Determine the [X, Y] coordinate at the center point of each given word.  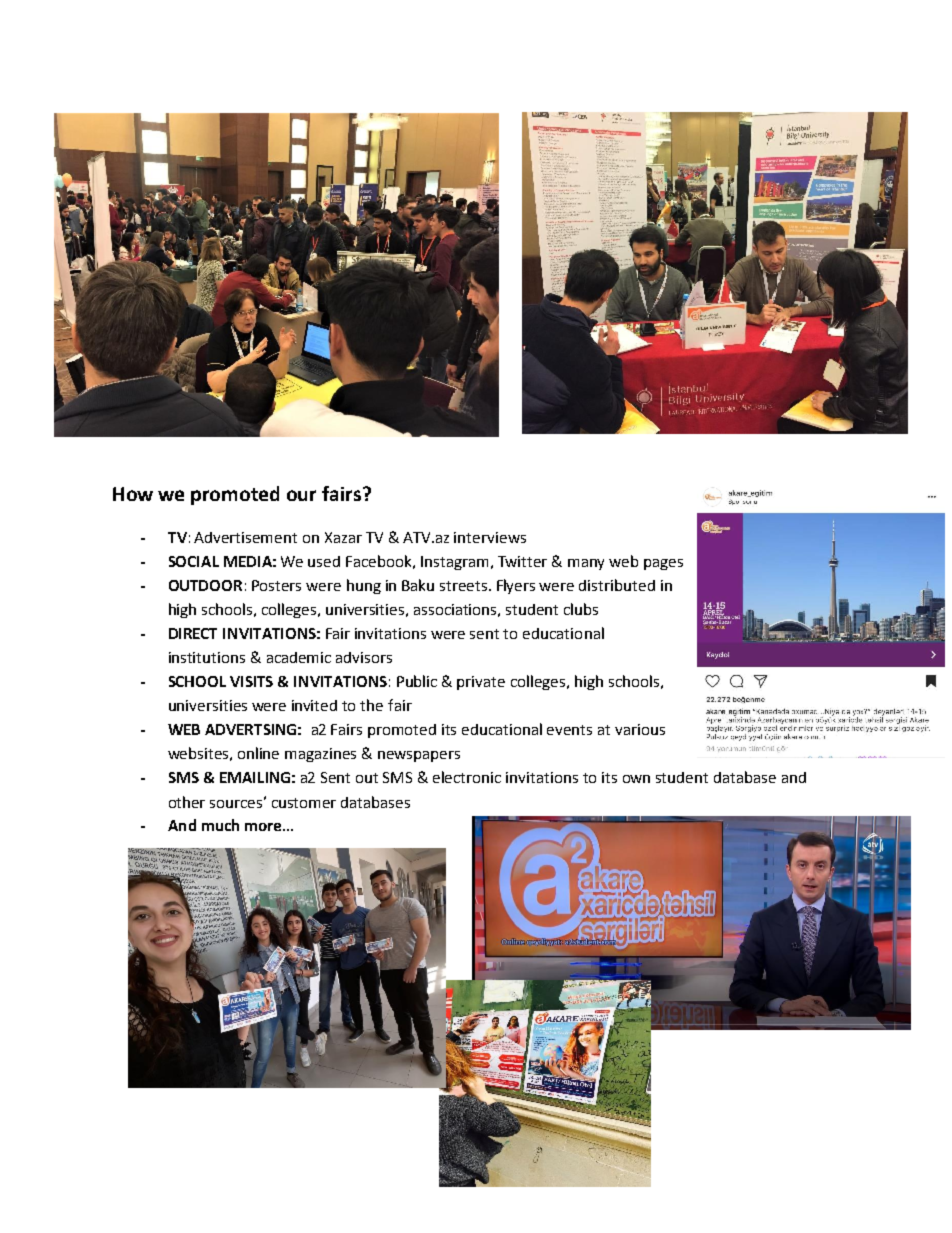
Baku [418, 585]
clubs [581, 609]
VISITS [251, 681]
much [220, 825]
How [133, 494]
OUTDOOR [205, 585]
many [586, 564]
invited [314, 705]
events [569, 730]
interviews [490, 537]
